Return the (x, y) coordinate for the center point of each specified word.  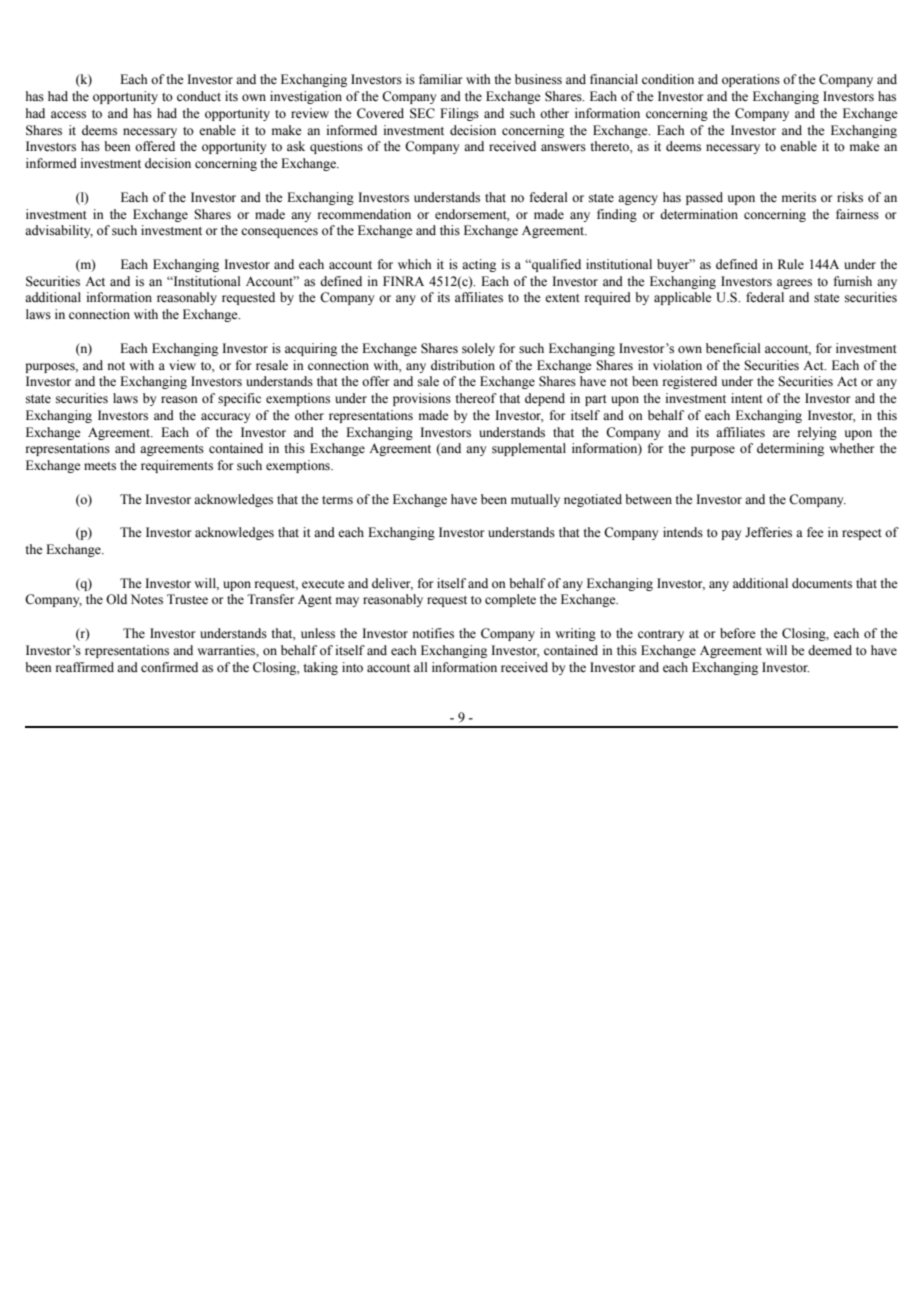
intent (747, 398)
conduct (199, 96)
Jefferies (768, 532)
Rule (791, 264)
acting (479, 265)
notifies (433, 633)
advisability (59, 231)
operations (751, 80)
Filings (459, 114)
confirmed (169, 667)
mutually (535, 500)
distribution (463, 365)
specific (239, 399)
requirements (177, 466)
